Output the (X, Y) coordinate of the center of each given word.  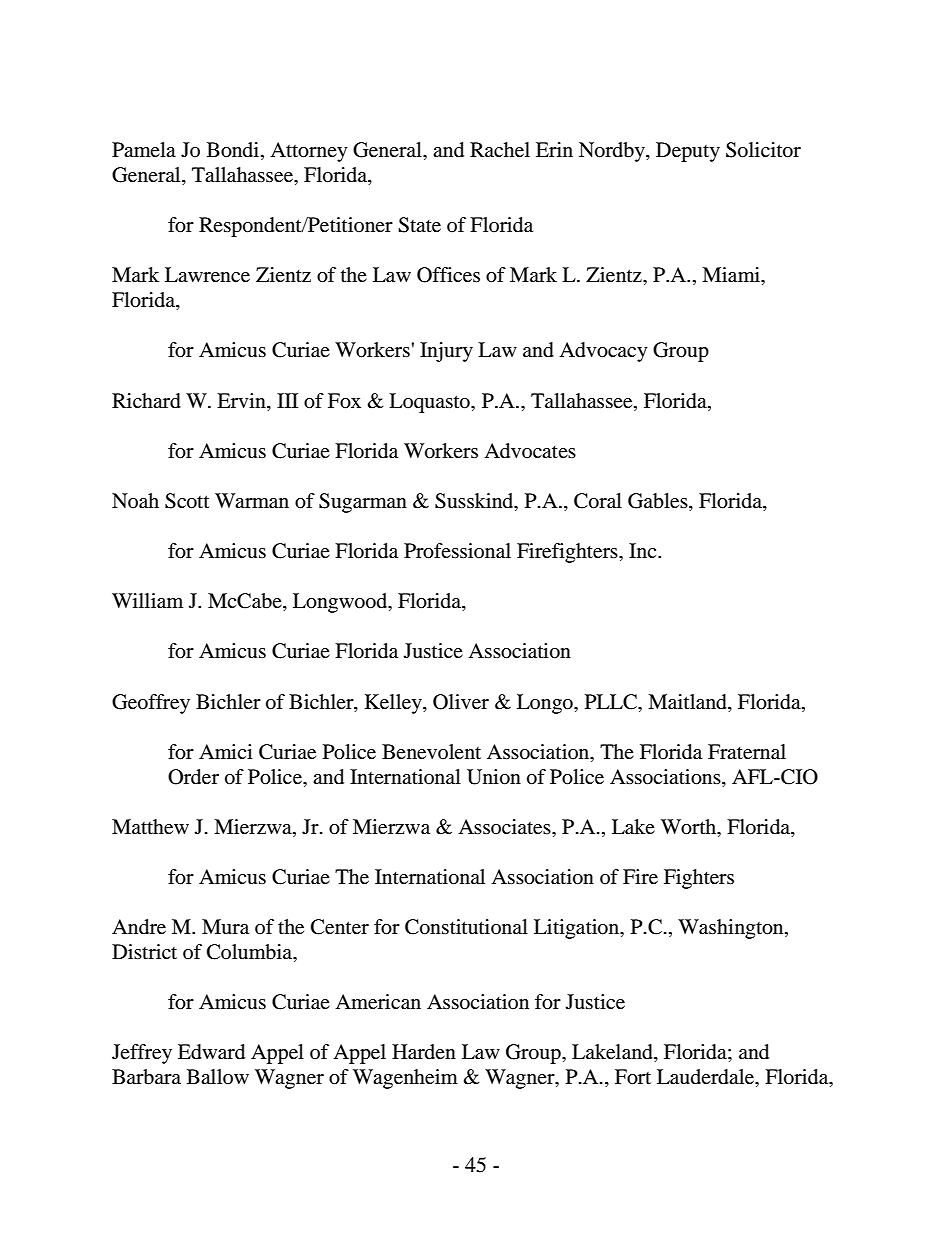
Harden (424, 1052)
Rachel (500, 150)
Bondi (234, 151)
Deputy (688, 152)
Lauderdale (707, 1078)
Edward (211, 1052)
